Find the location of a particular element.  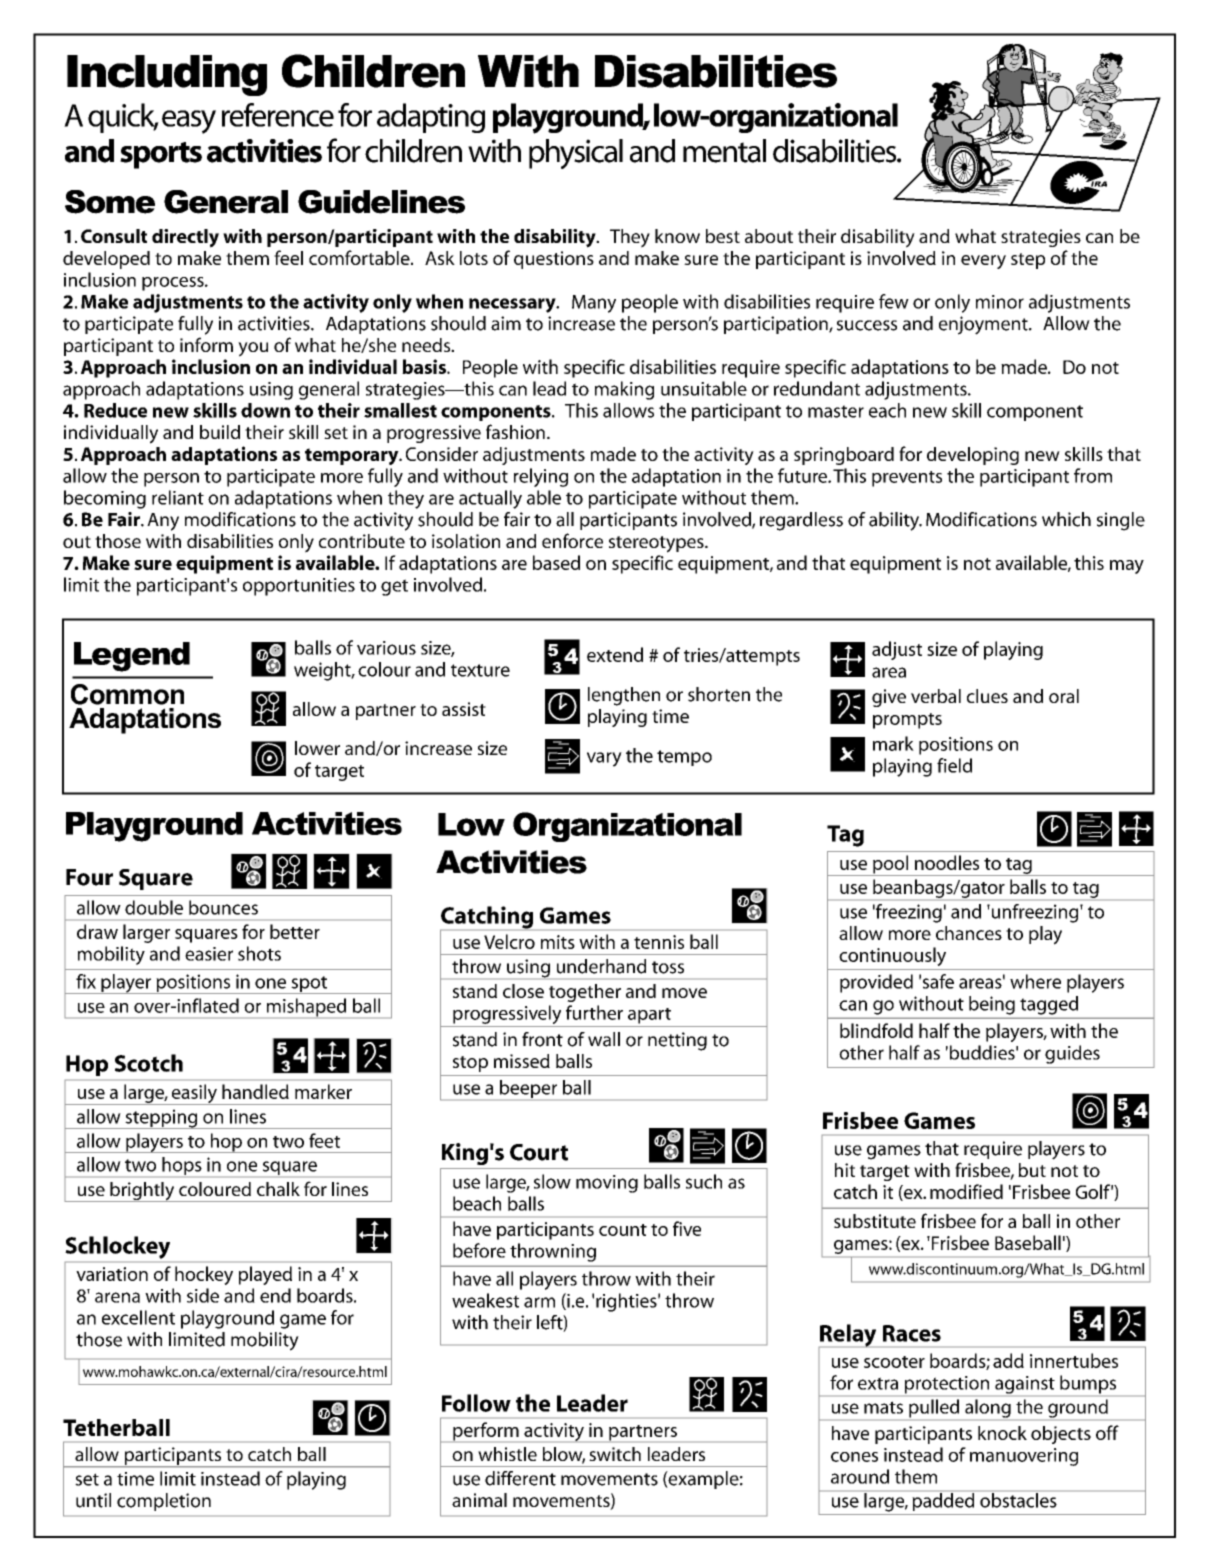

physical is located at coordinates (576, 154).
